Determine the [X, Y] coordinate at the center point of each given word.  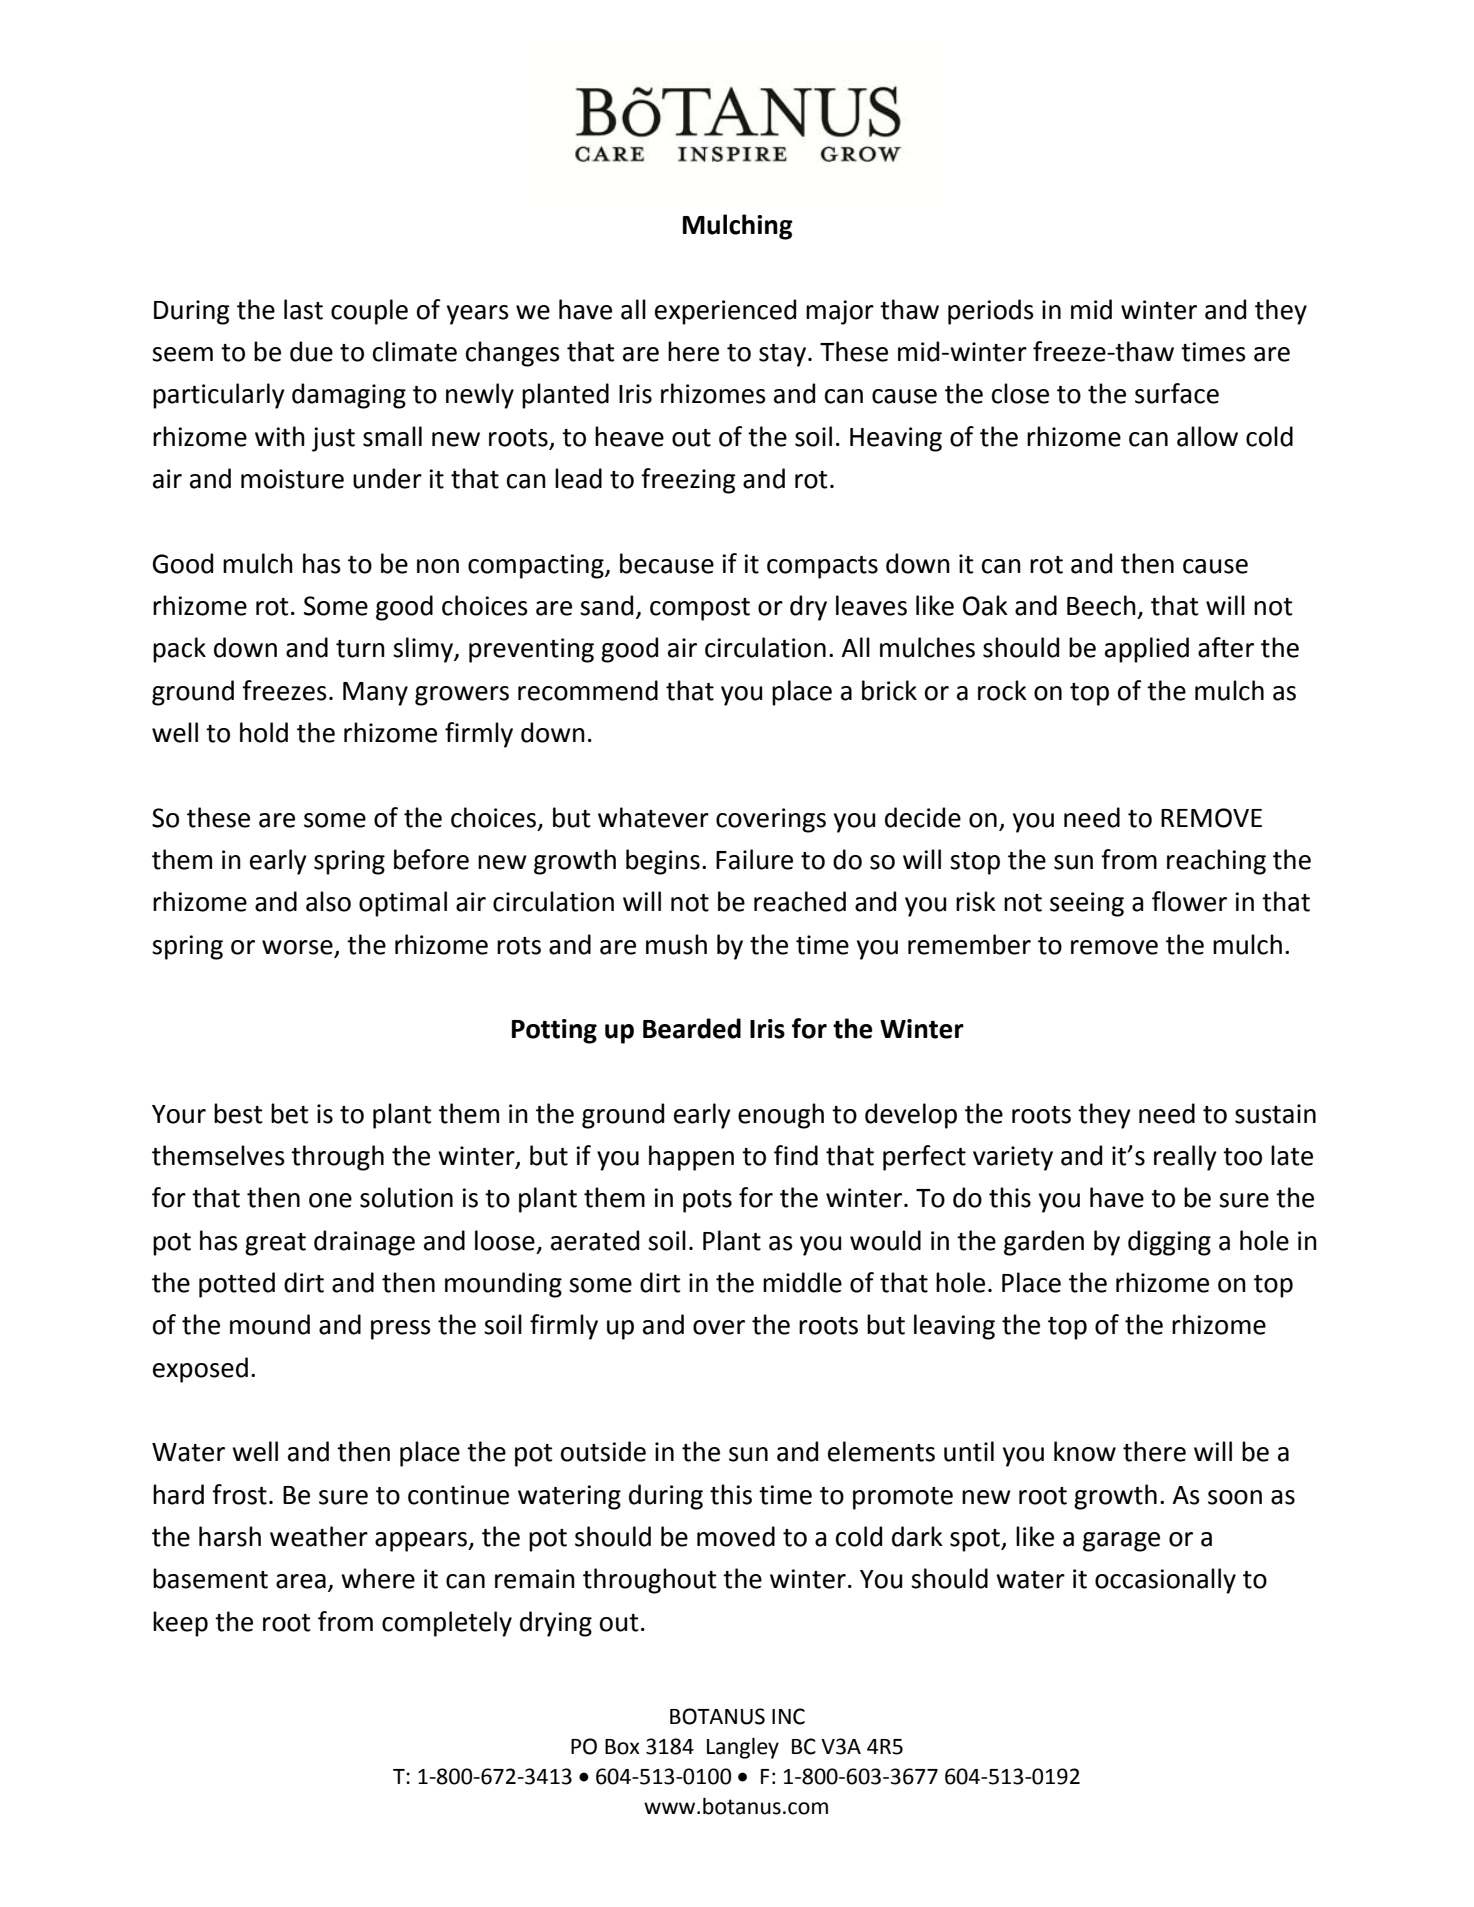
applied [1147, 650]
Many [375, 694]
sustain [1275, 1114]
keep [180, 1624]
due [311, 351]
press [401, 1330]
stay [782, 355]
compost [700, 609]
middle [802, 1282]
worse [297, 947]
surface [1177, 393]
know [1085, 1451]
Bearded [692, 1028]
